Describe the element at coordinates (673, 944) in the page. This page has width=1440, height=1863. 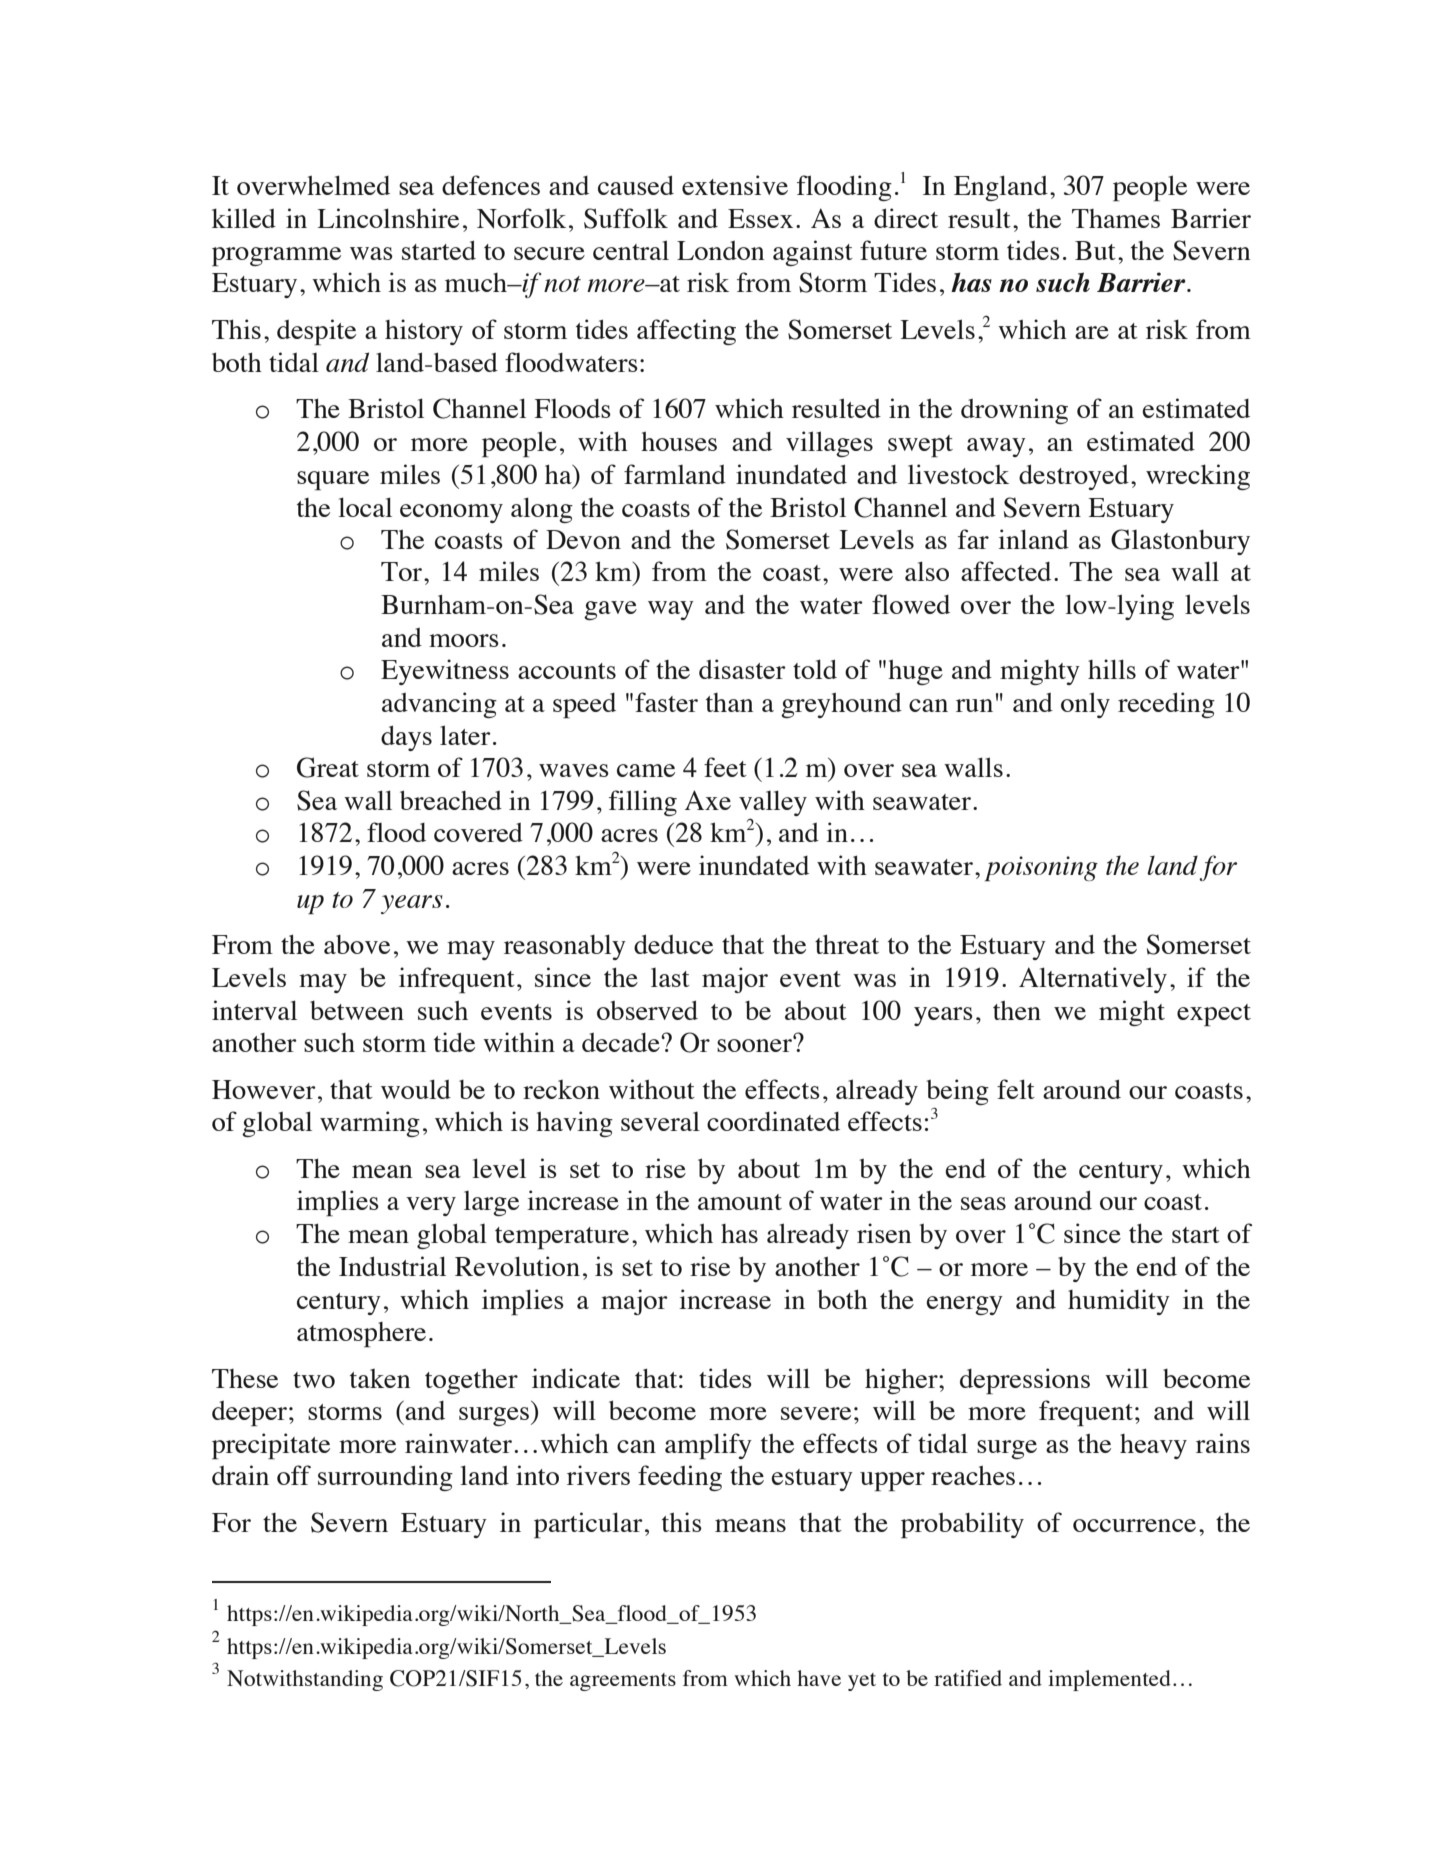
I see `deduce` at that location.
